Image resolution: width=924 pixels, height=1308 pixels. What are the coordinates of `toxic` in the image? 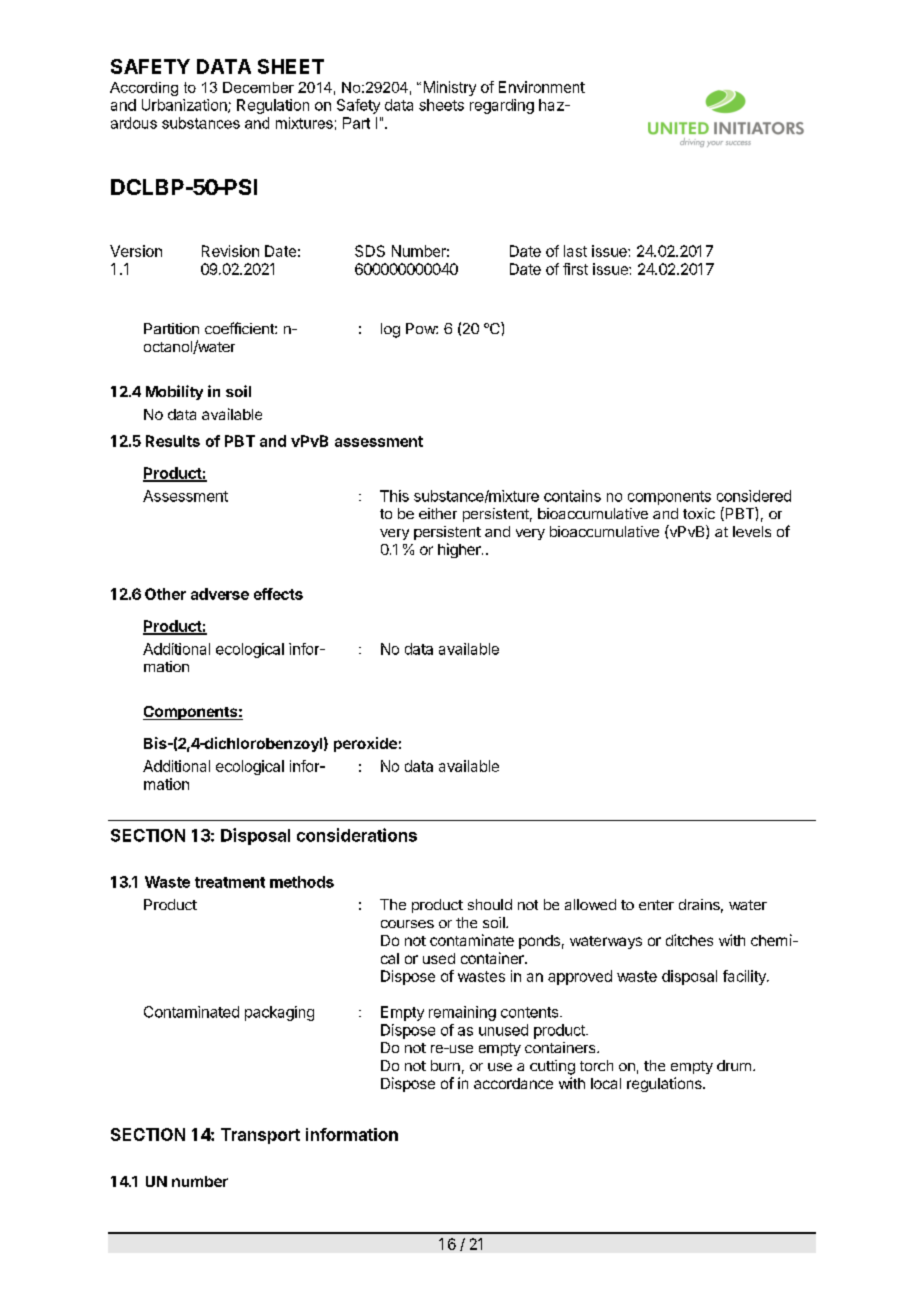 It's located at (699, 513).
